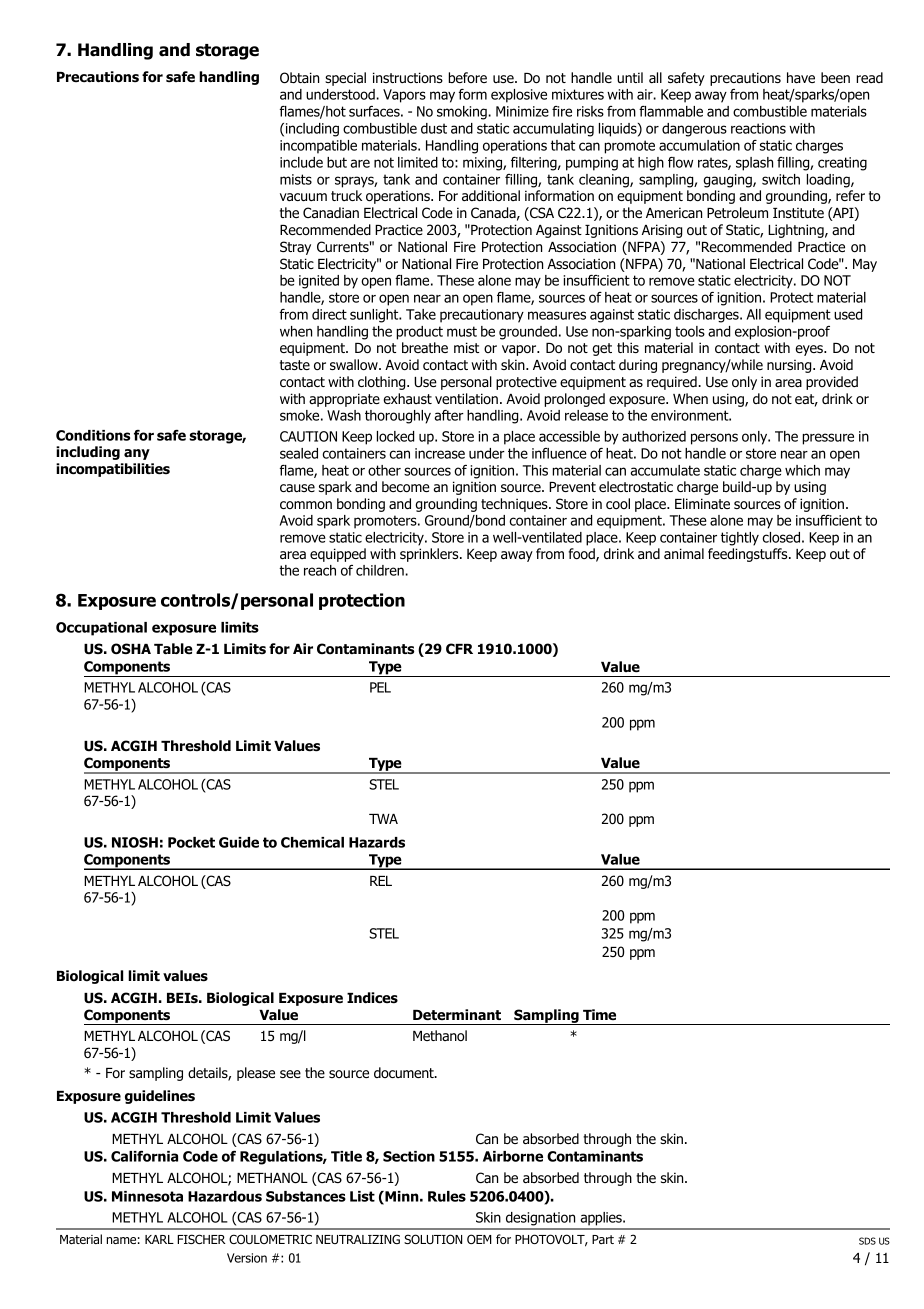 The height and width of the screenshot is (1309, 924). What do you see at coordinates (299, 78) in the screenshot?
I see `Obtain` at bounding box center [299, 78].
